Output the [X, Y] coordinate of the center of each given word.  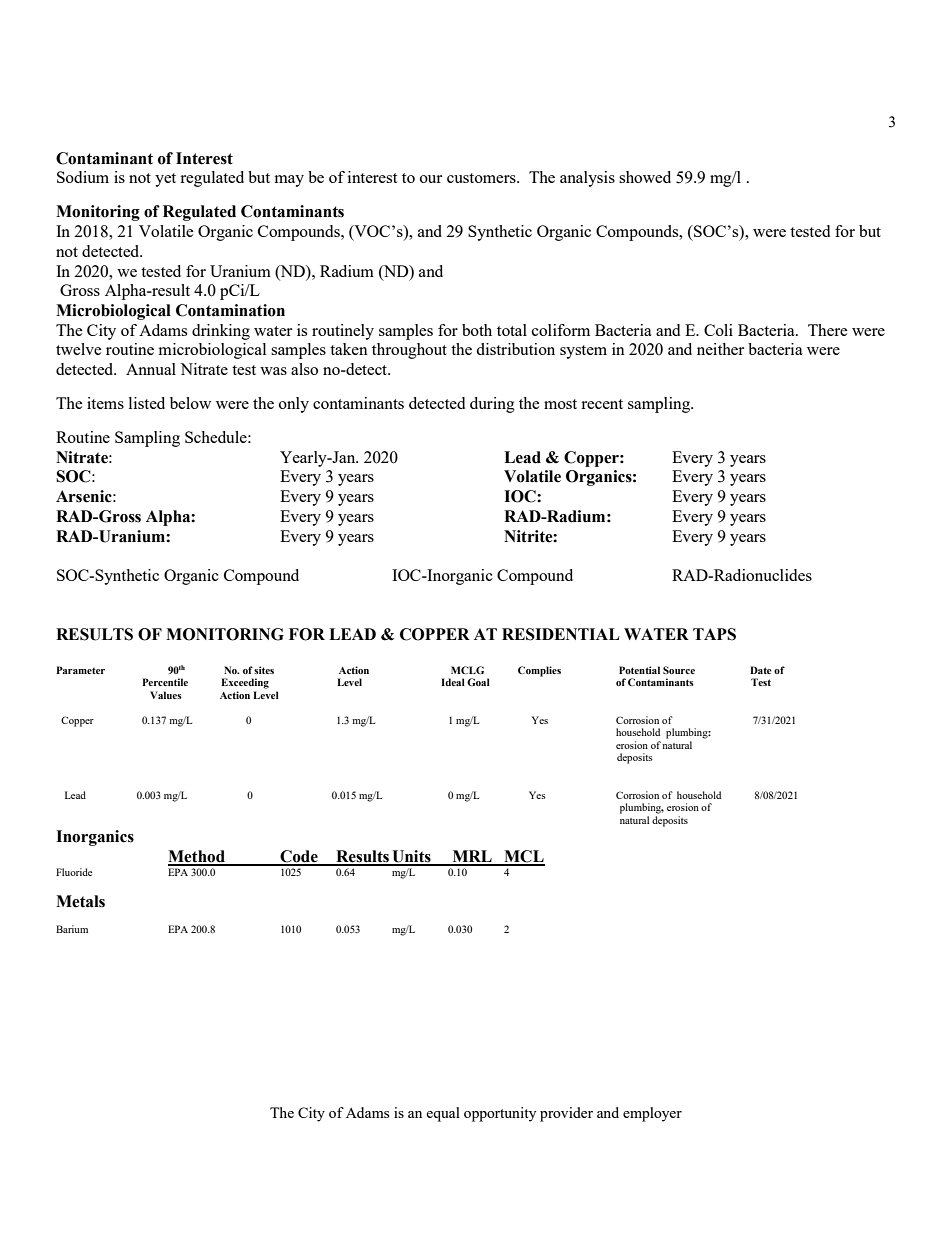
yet [165, 180]
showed [645, 177]
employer [652, 1114]
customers [482, 178]
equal [443, 1114]
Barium [72, 929]
